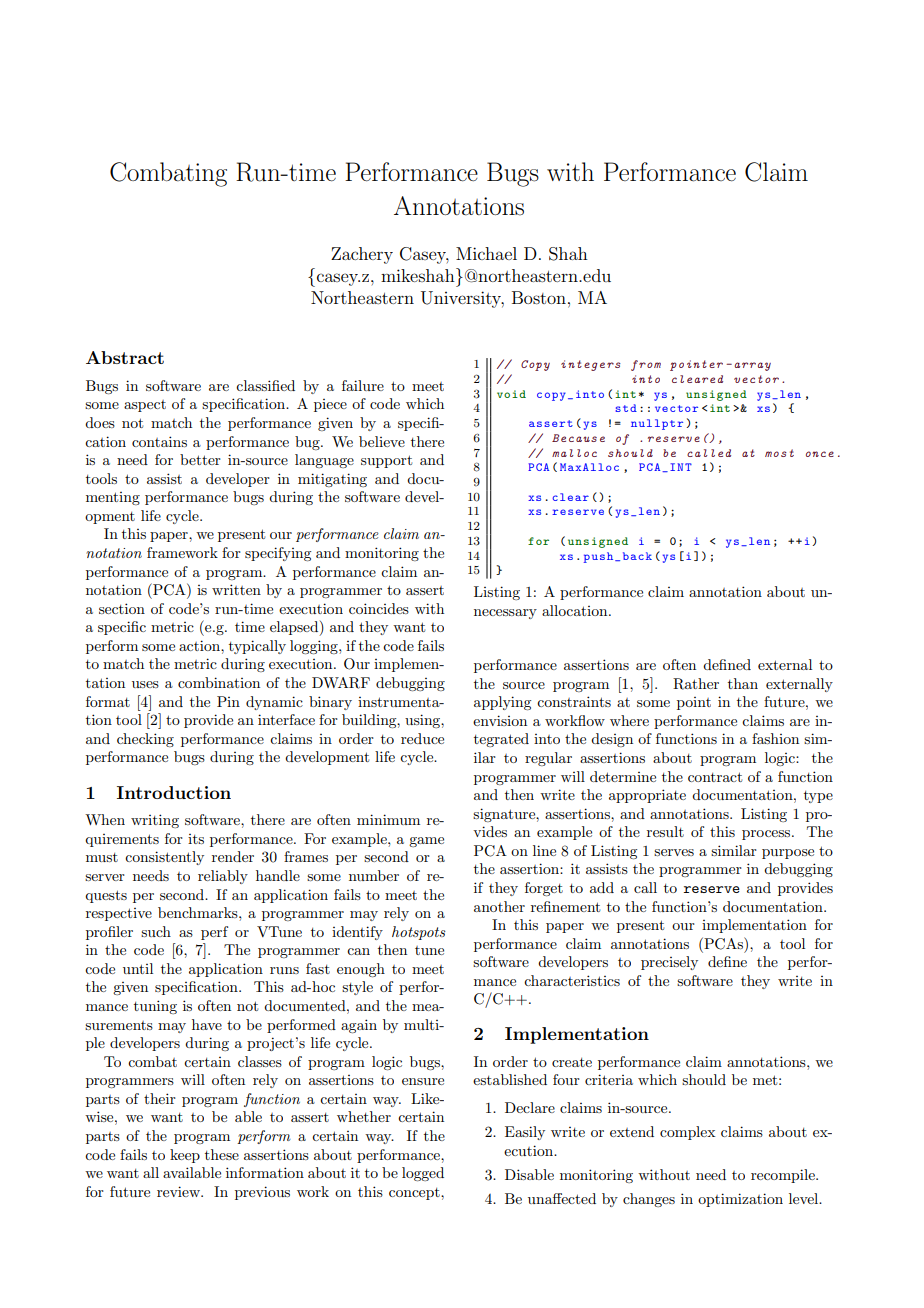 This screenshot has height=1308, width=924. I want to click on recompile, so click(784, 1176).
